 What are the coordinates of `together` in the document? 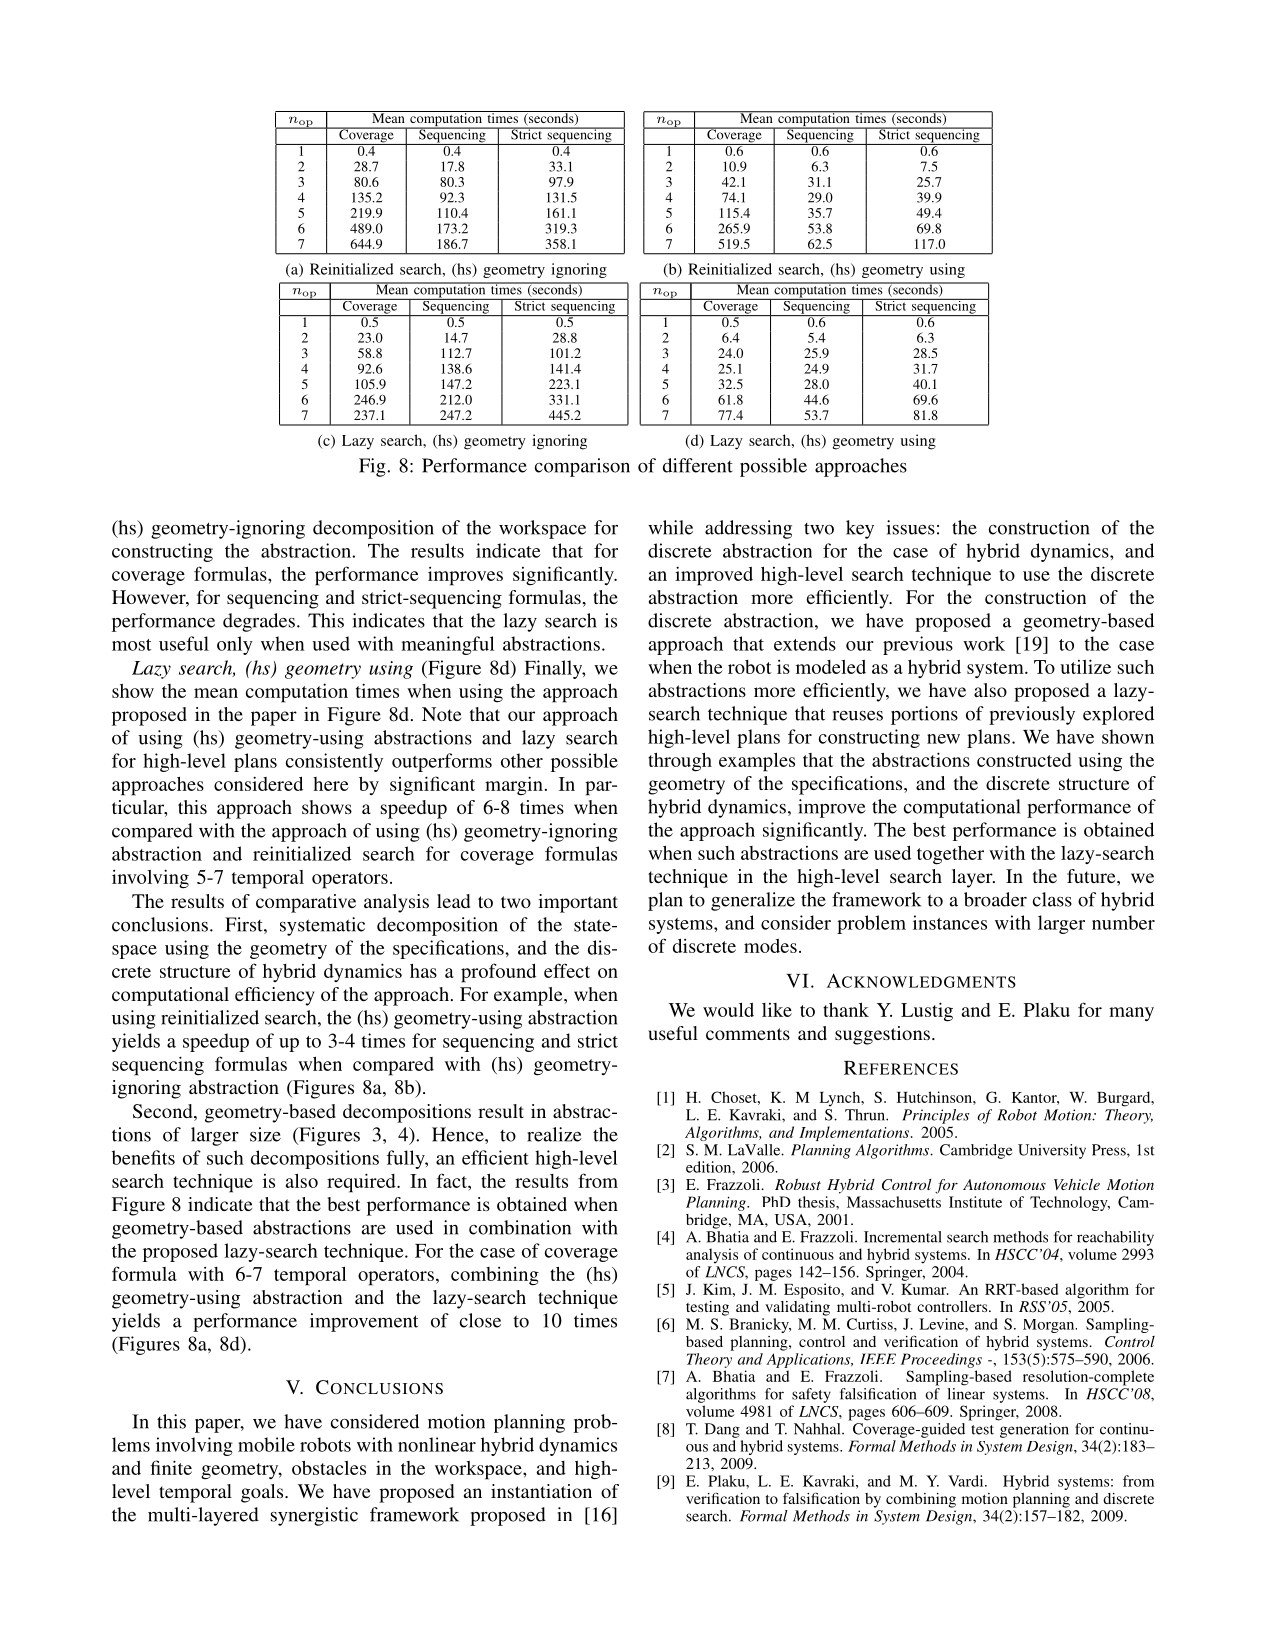 It's located at (950, 855).
